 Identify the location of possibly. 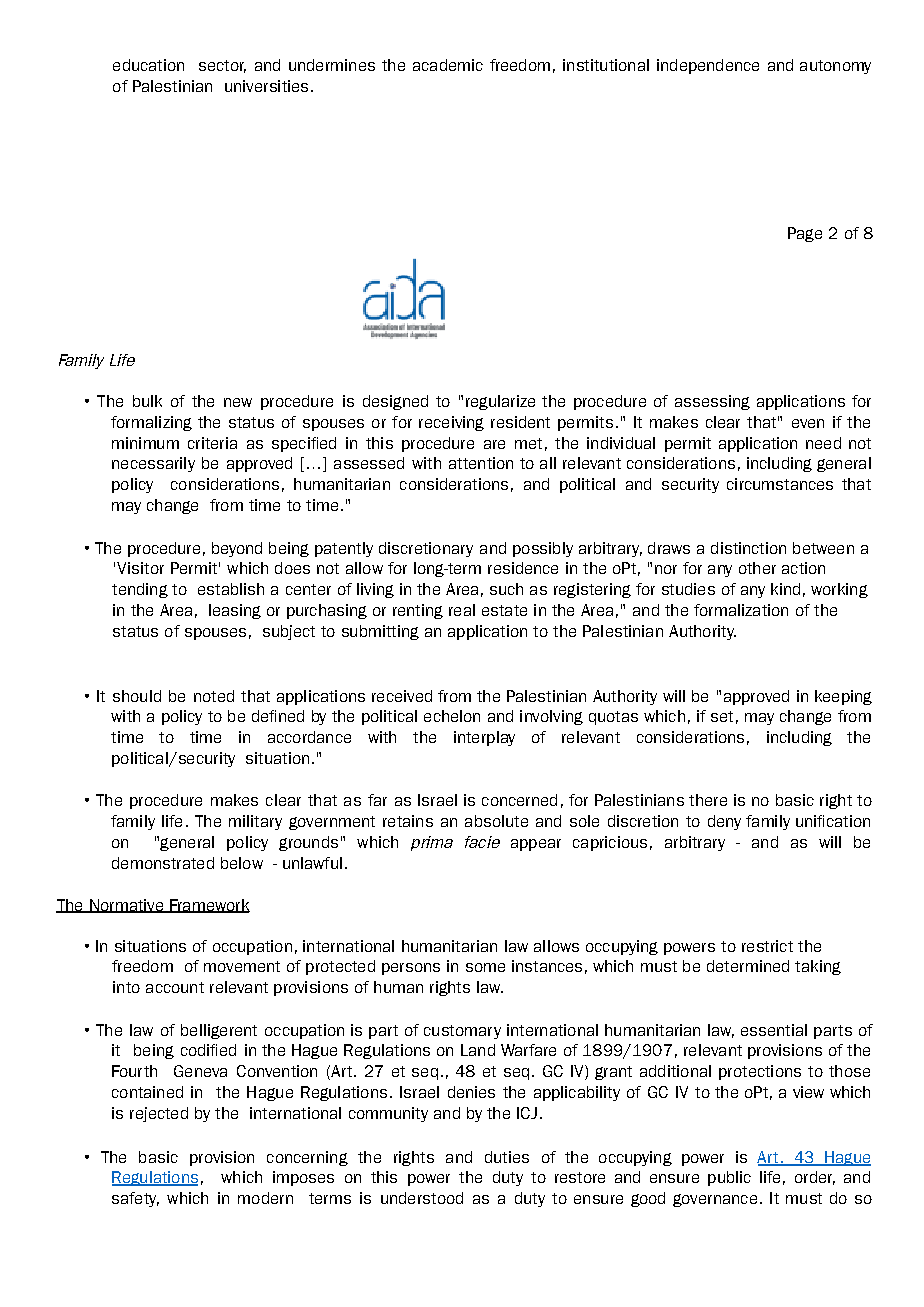
(543, 549).
